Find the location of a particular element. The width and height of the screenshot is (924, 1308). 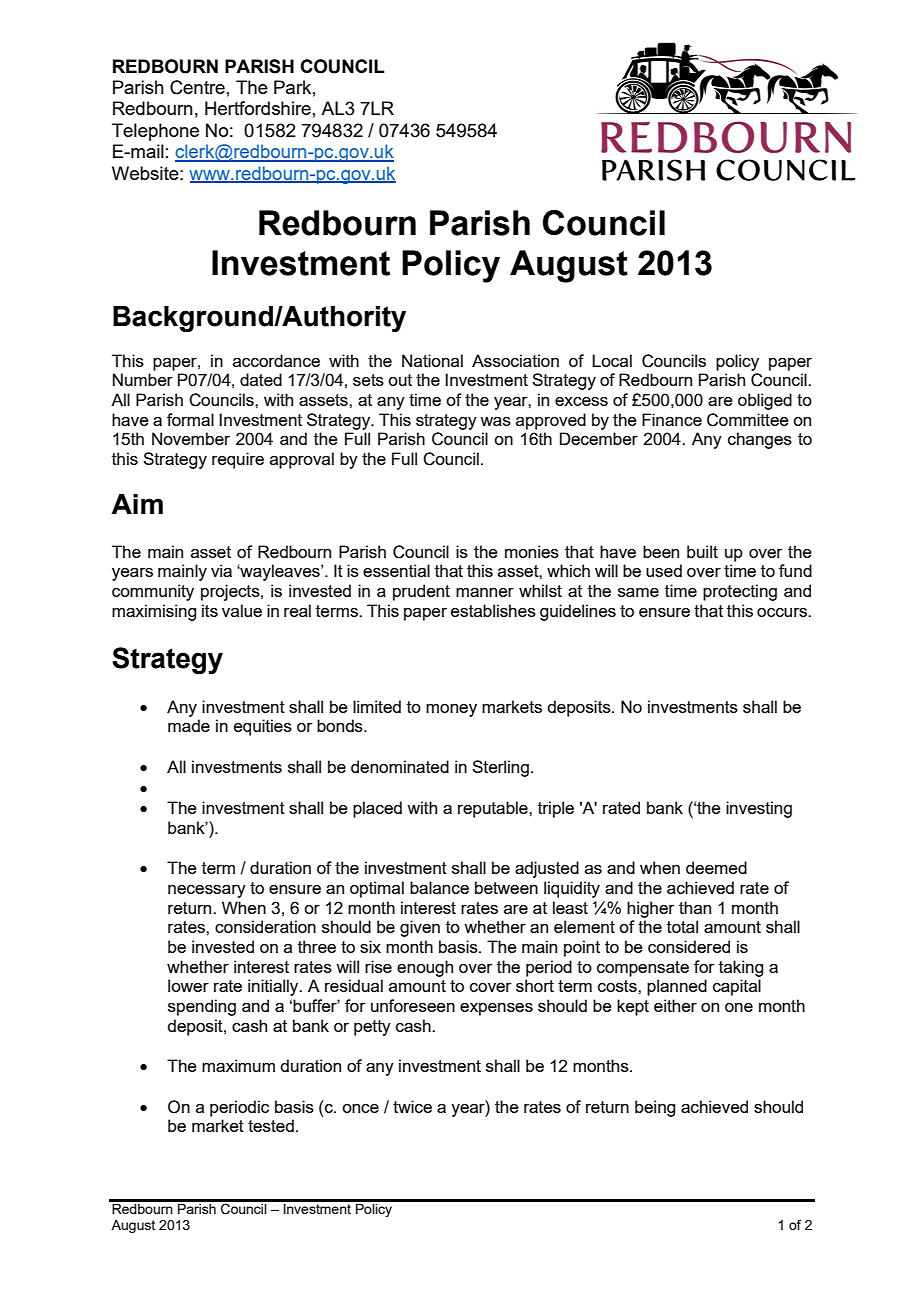

protecting is located at coordinates (740, 592).
